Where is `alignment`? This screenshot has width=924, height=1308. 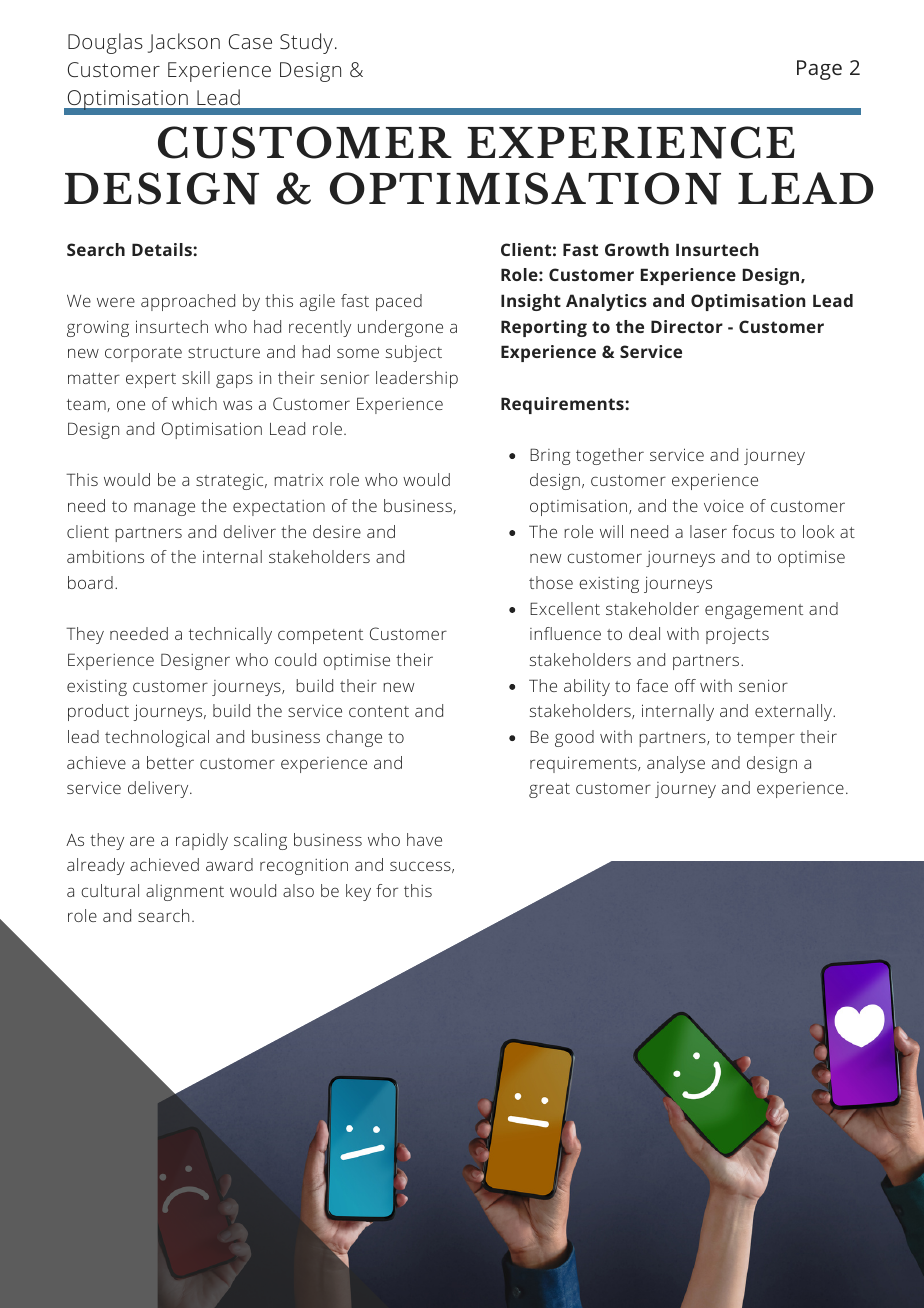 alignment is located at coordinates (185, 892).
